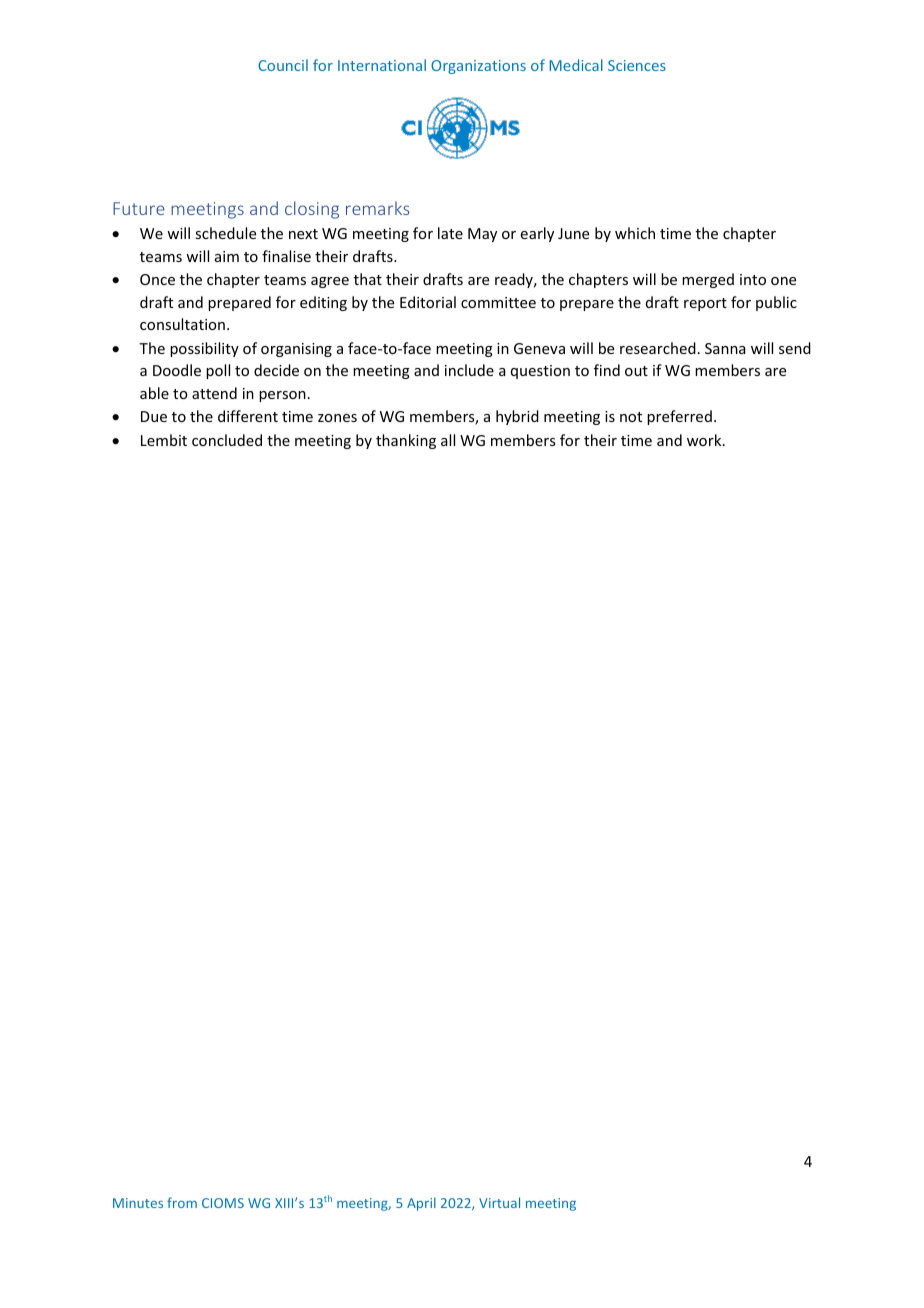 This screenshot has height=1308, width=924. I want to click on Sciences, so click(637, 65).
